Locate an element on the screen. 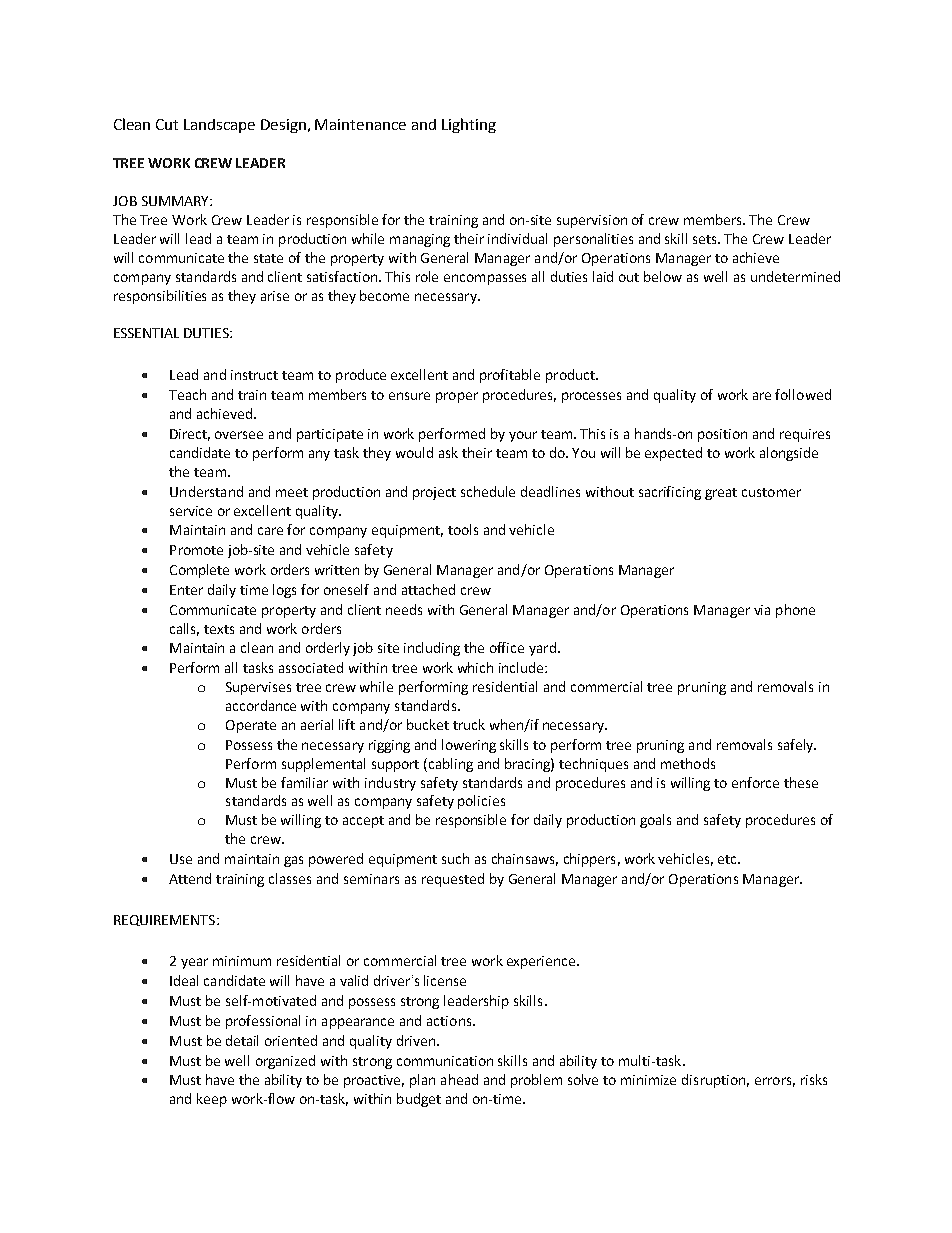 This screenshot has height=1233, width=952. texts is located at coordinates (219, 629).
